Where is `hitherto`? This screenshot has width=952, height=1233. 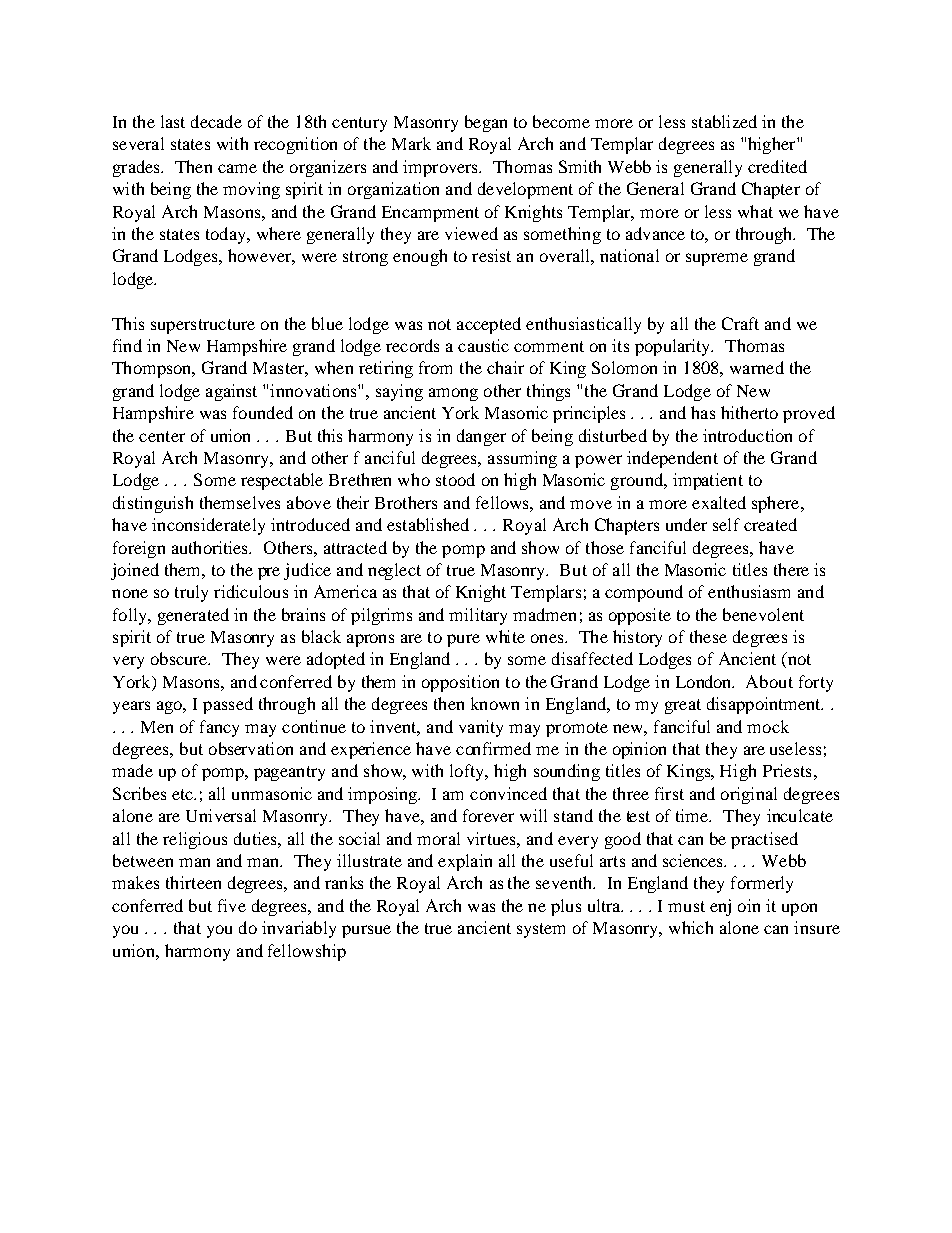
hitherto is located at coordinates (749, 412).
